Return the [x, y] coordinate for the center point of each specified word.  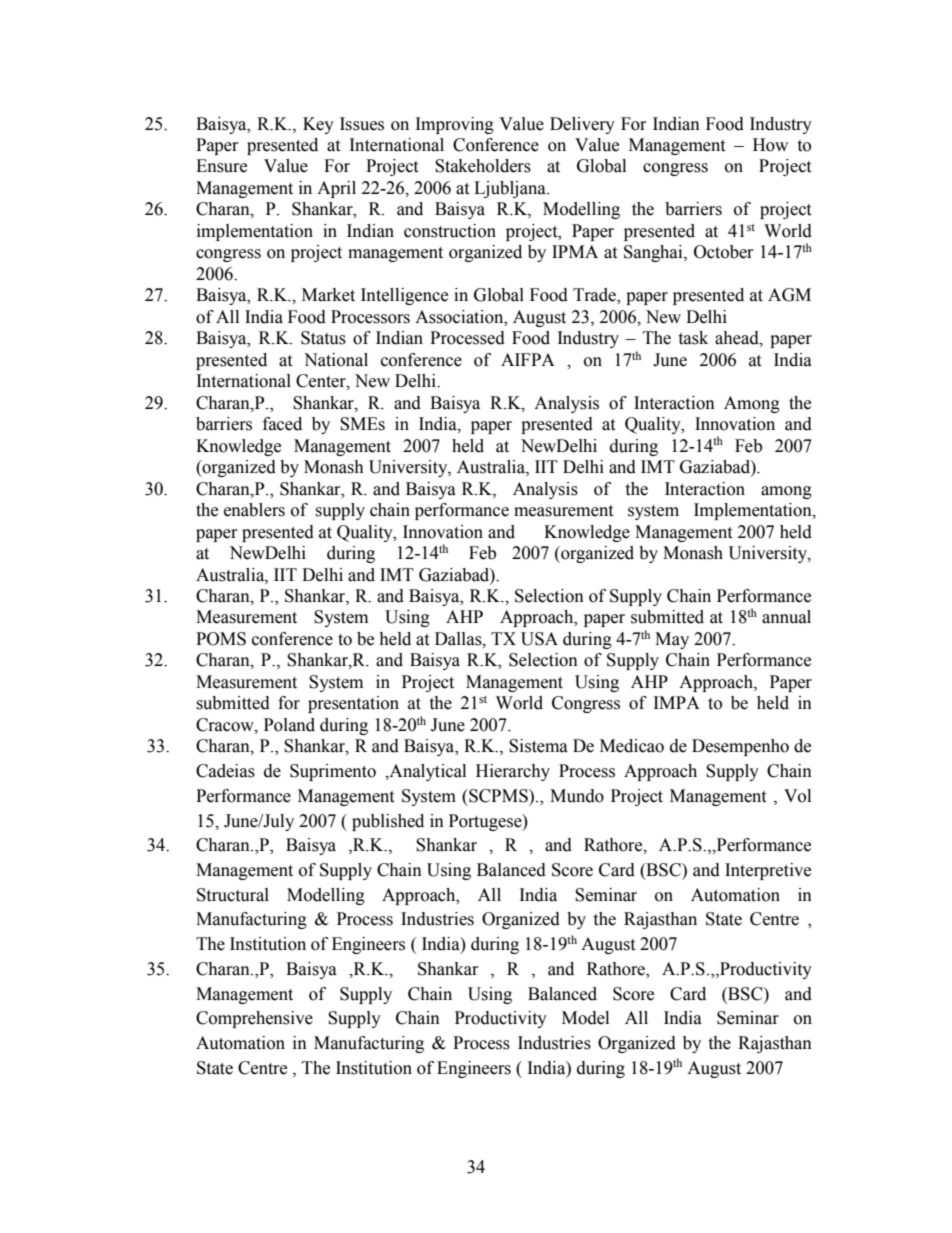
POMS [221, 639]
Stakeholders [483, 166]
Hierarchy [513, 772]
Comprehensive [254, 1019]
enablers [254, 510]
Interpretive [768, 871]
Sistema [538, 746]
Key [318, 125]
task [693, 338]
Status [323, 338]
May [672, 640]
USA [539, 639]
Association [460, 317]
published [388, 822]
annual [786, 617]
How [770, 145]
